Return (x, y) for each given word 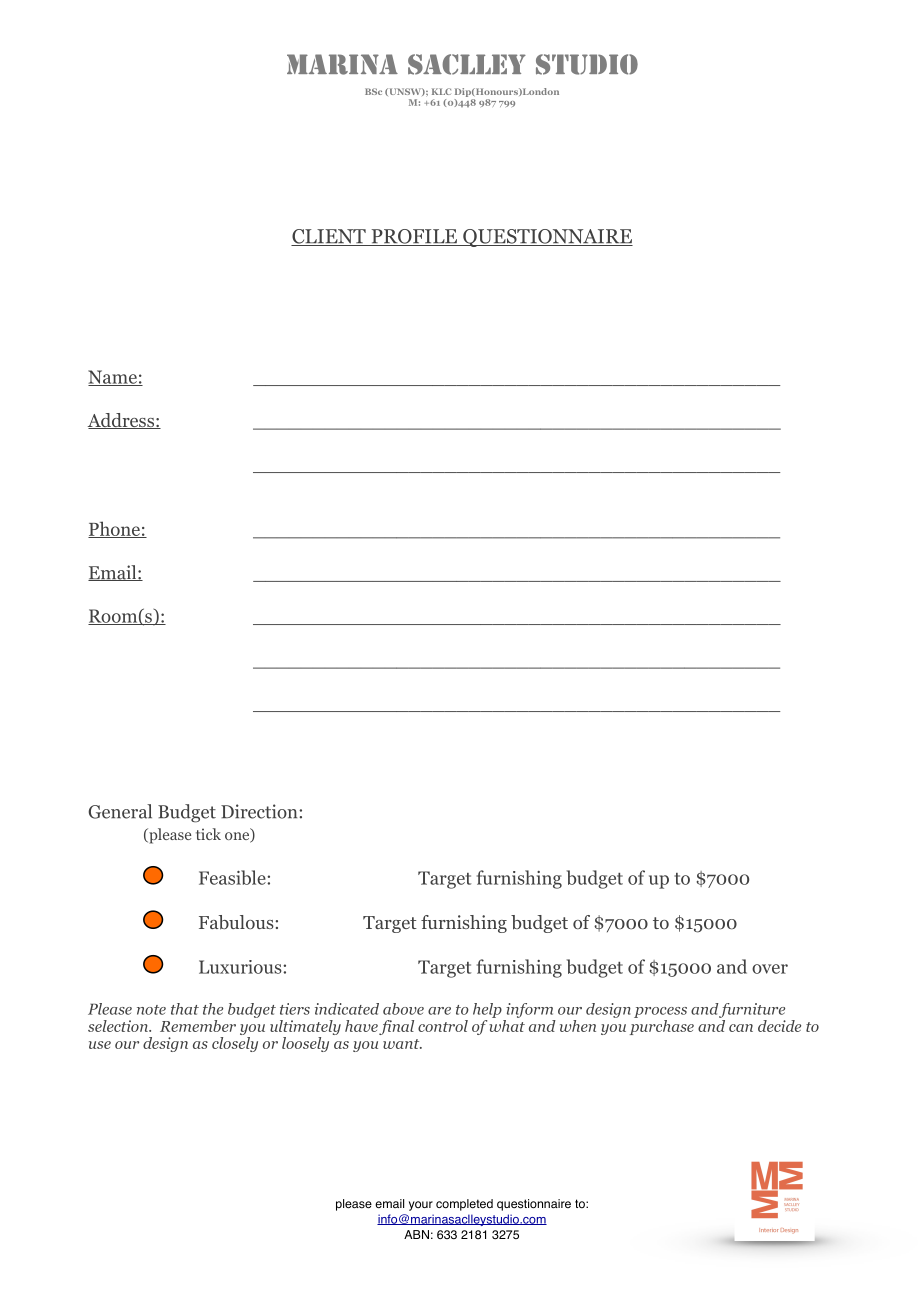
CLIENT (329, 237)
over (770, 969)
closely (235, 1044)
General (120, 811)
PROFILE (414, 237)
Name (113, 378)
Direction (260, 811)
